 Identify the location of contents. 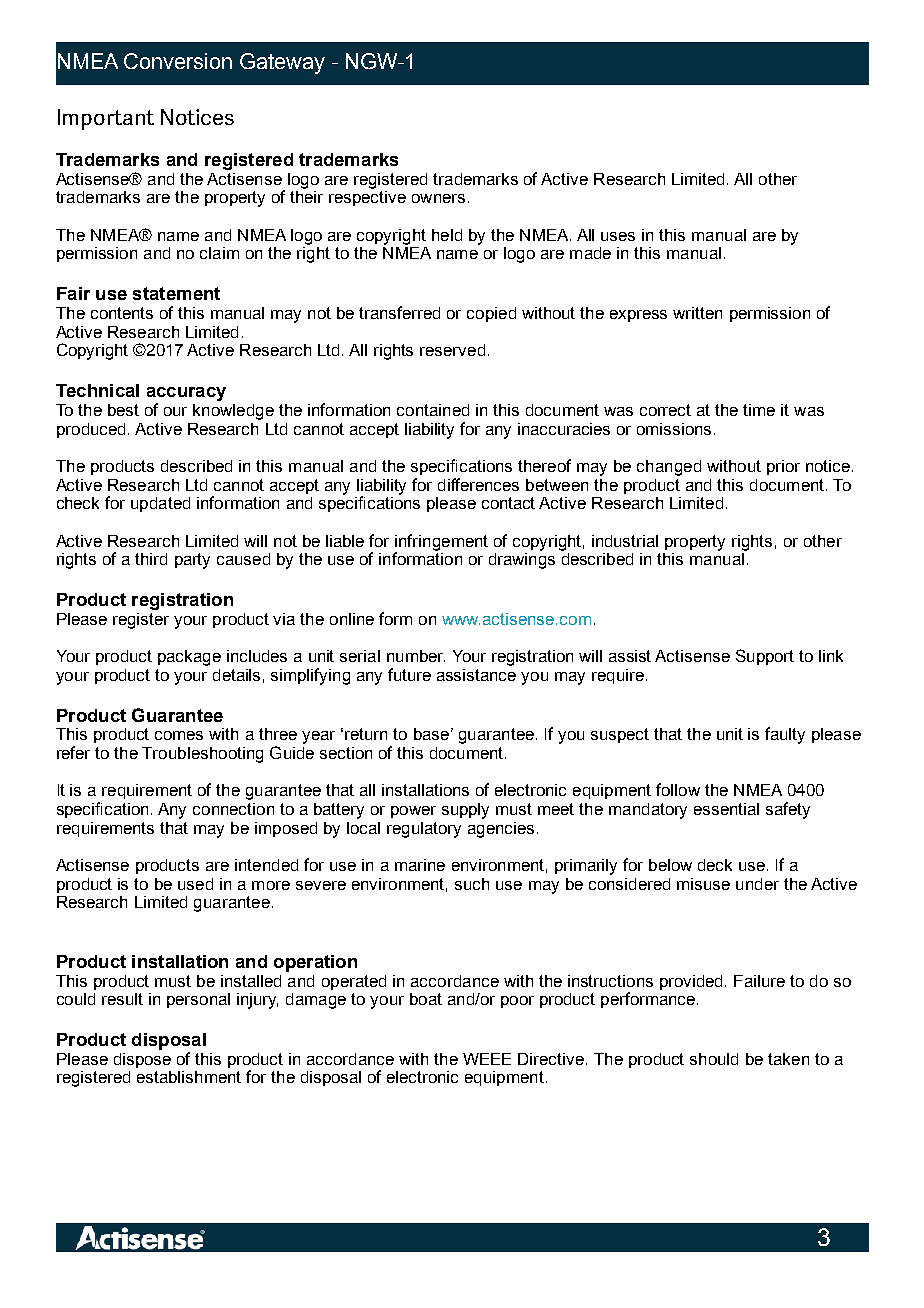
(122, 313).
